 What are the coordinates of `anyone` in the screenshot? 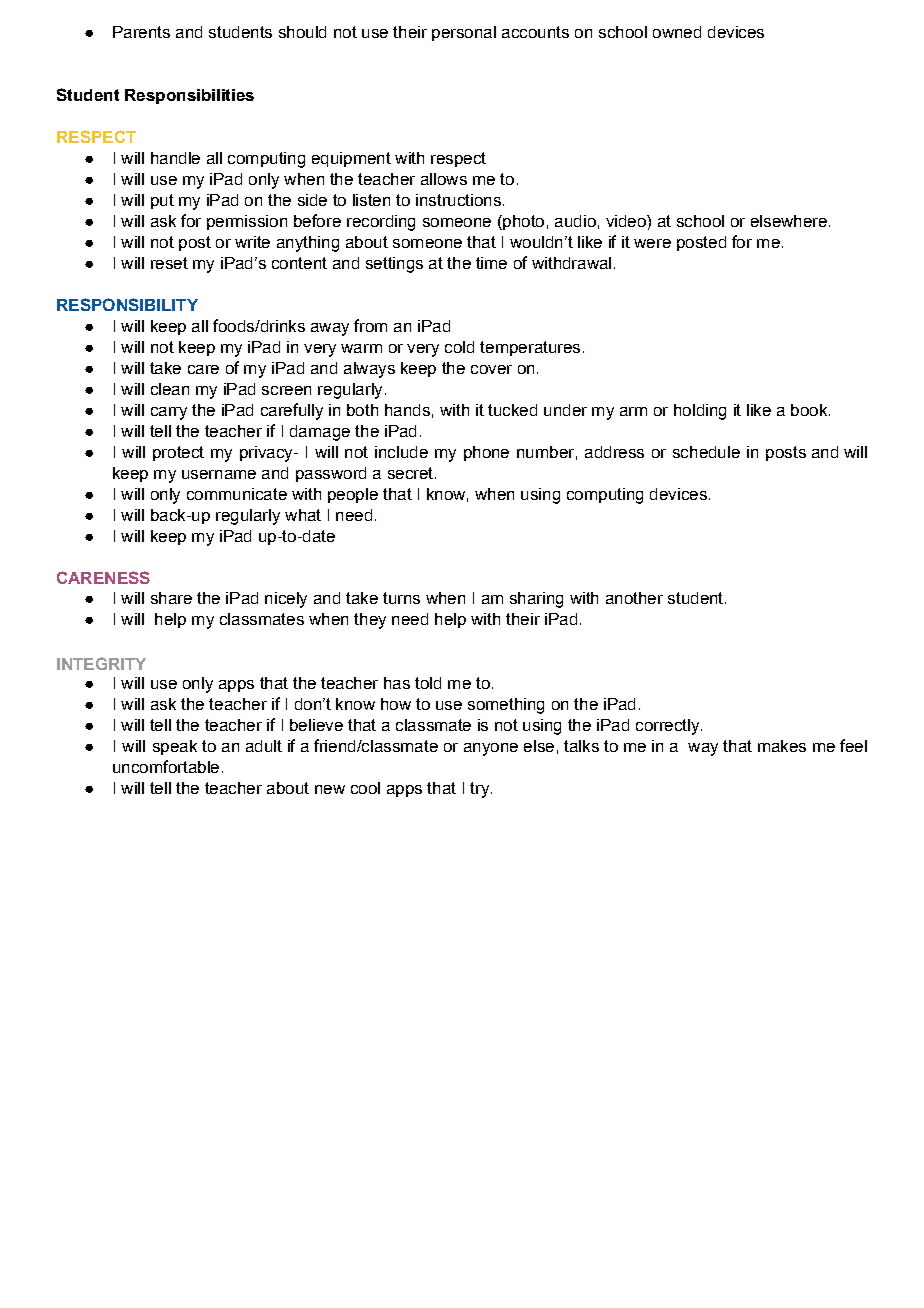 It's located at (491, 749).
